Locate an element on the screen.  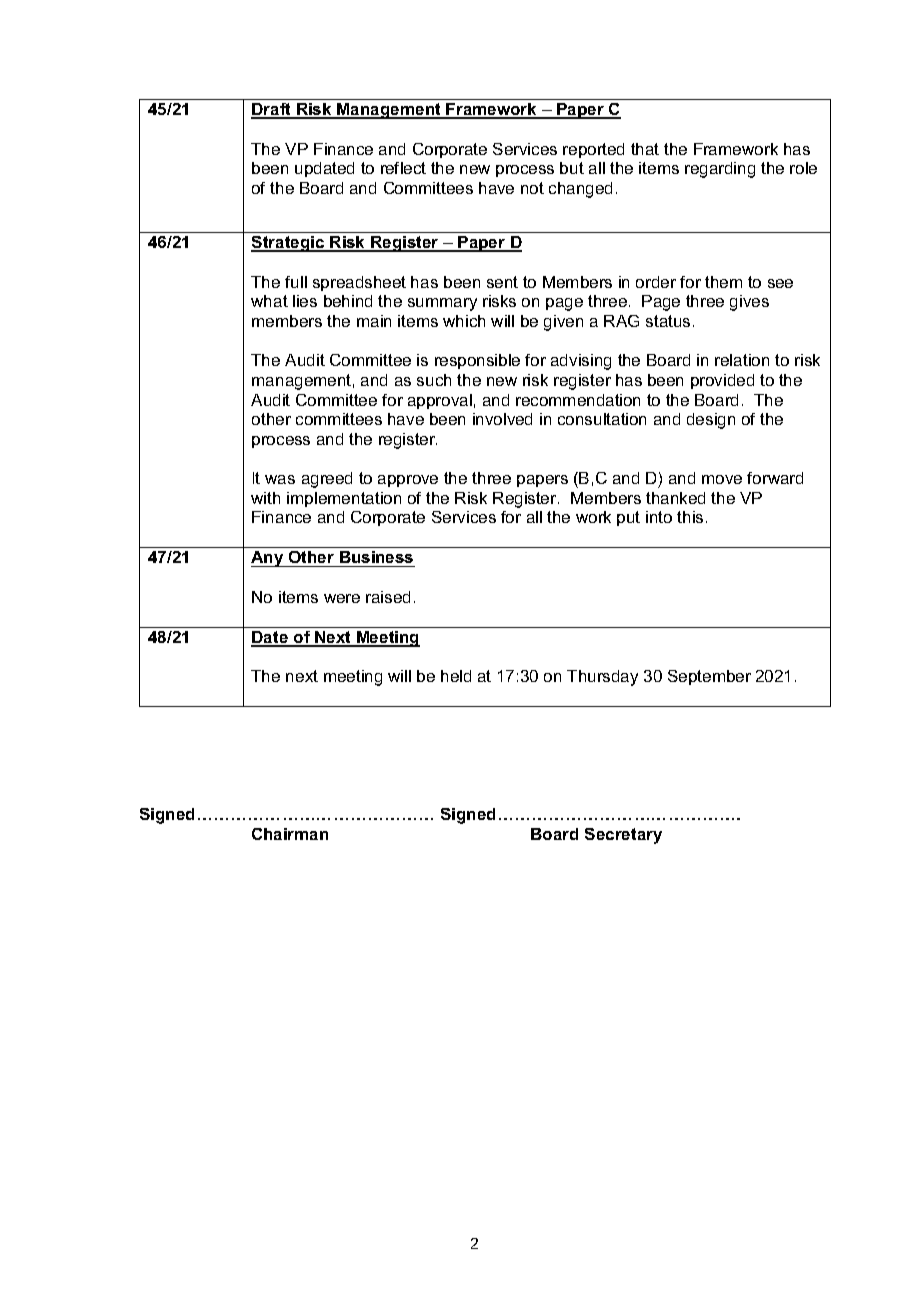
reflect is located at coordinates (403, 168).
